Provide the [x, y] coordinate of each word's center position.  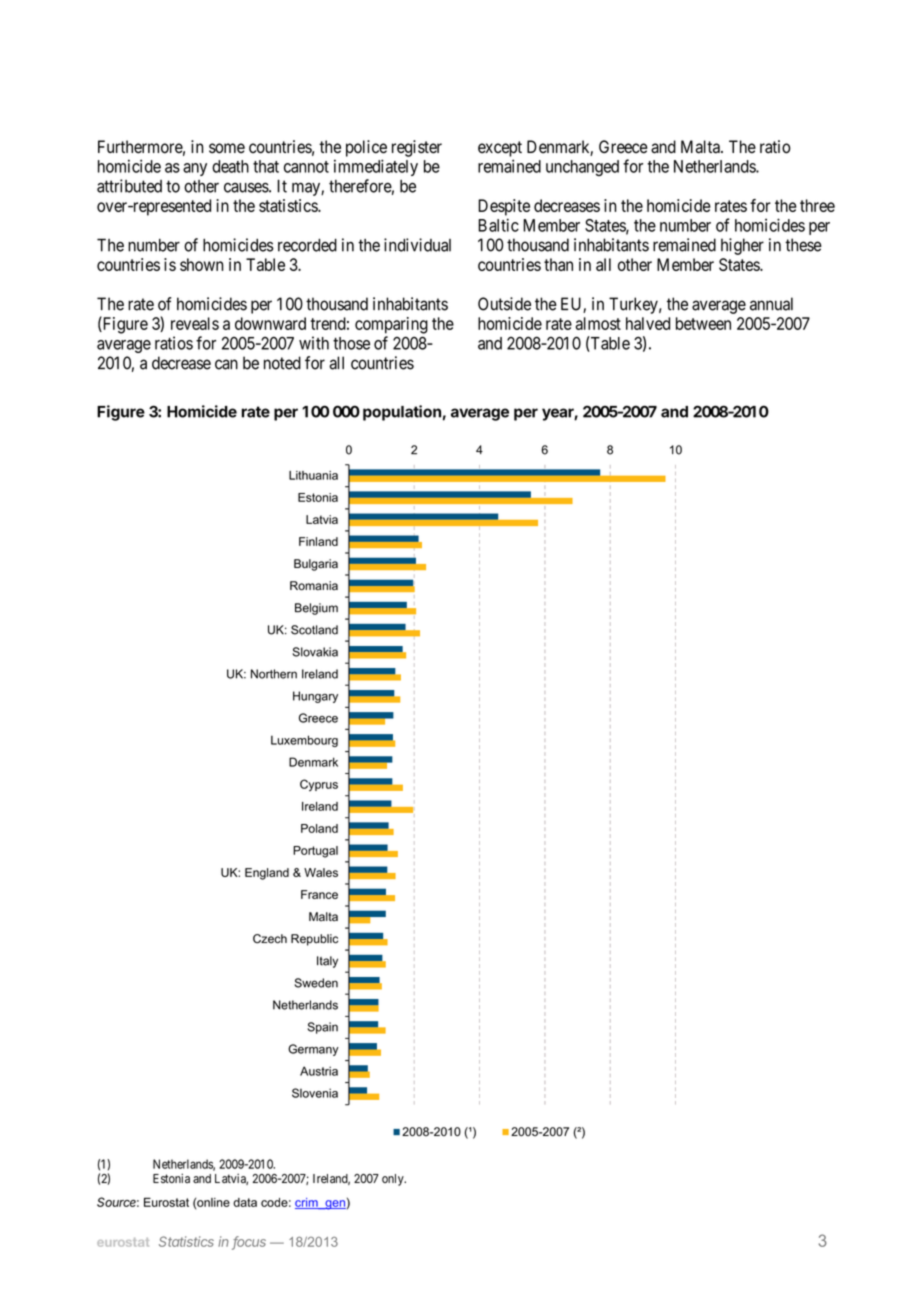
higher [742, 246]
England [267, 874]
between [703, 323]
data [245, 1202]
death [230, 166]
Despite [504, 207]
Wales [321, 872]
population [402, 413]
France [319, 894]
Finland [318, 541]
